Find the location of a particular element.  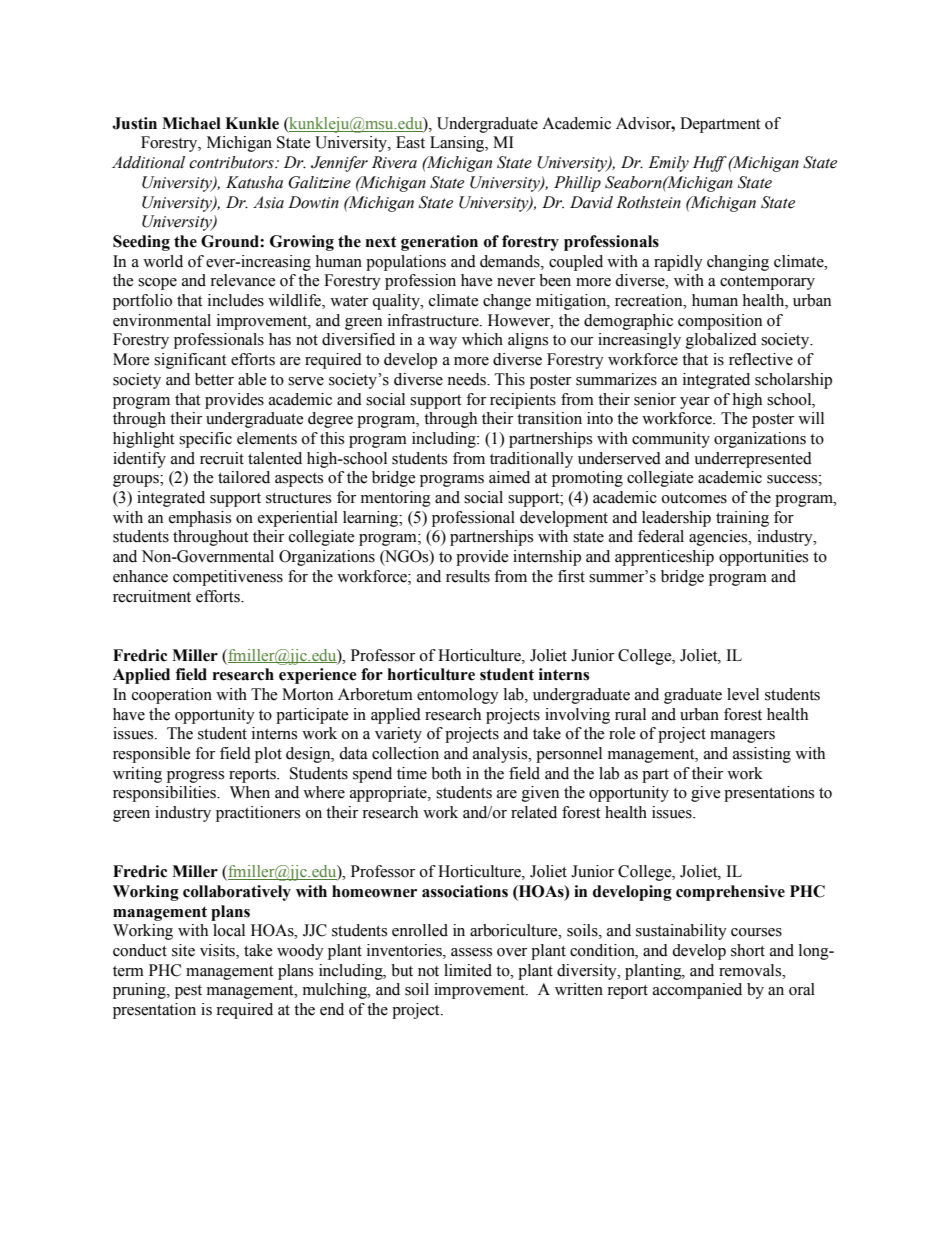

analysis is located at coordinates (501, 755).
